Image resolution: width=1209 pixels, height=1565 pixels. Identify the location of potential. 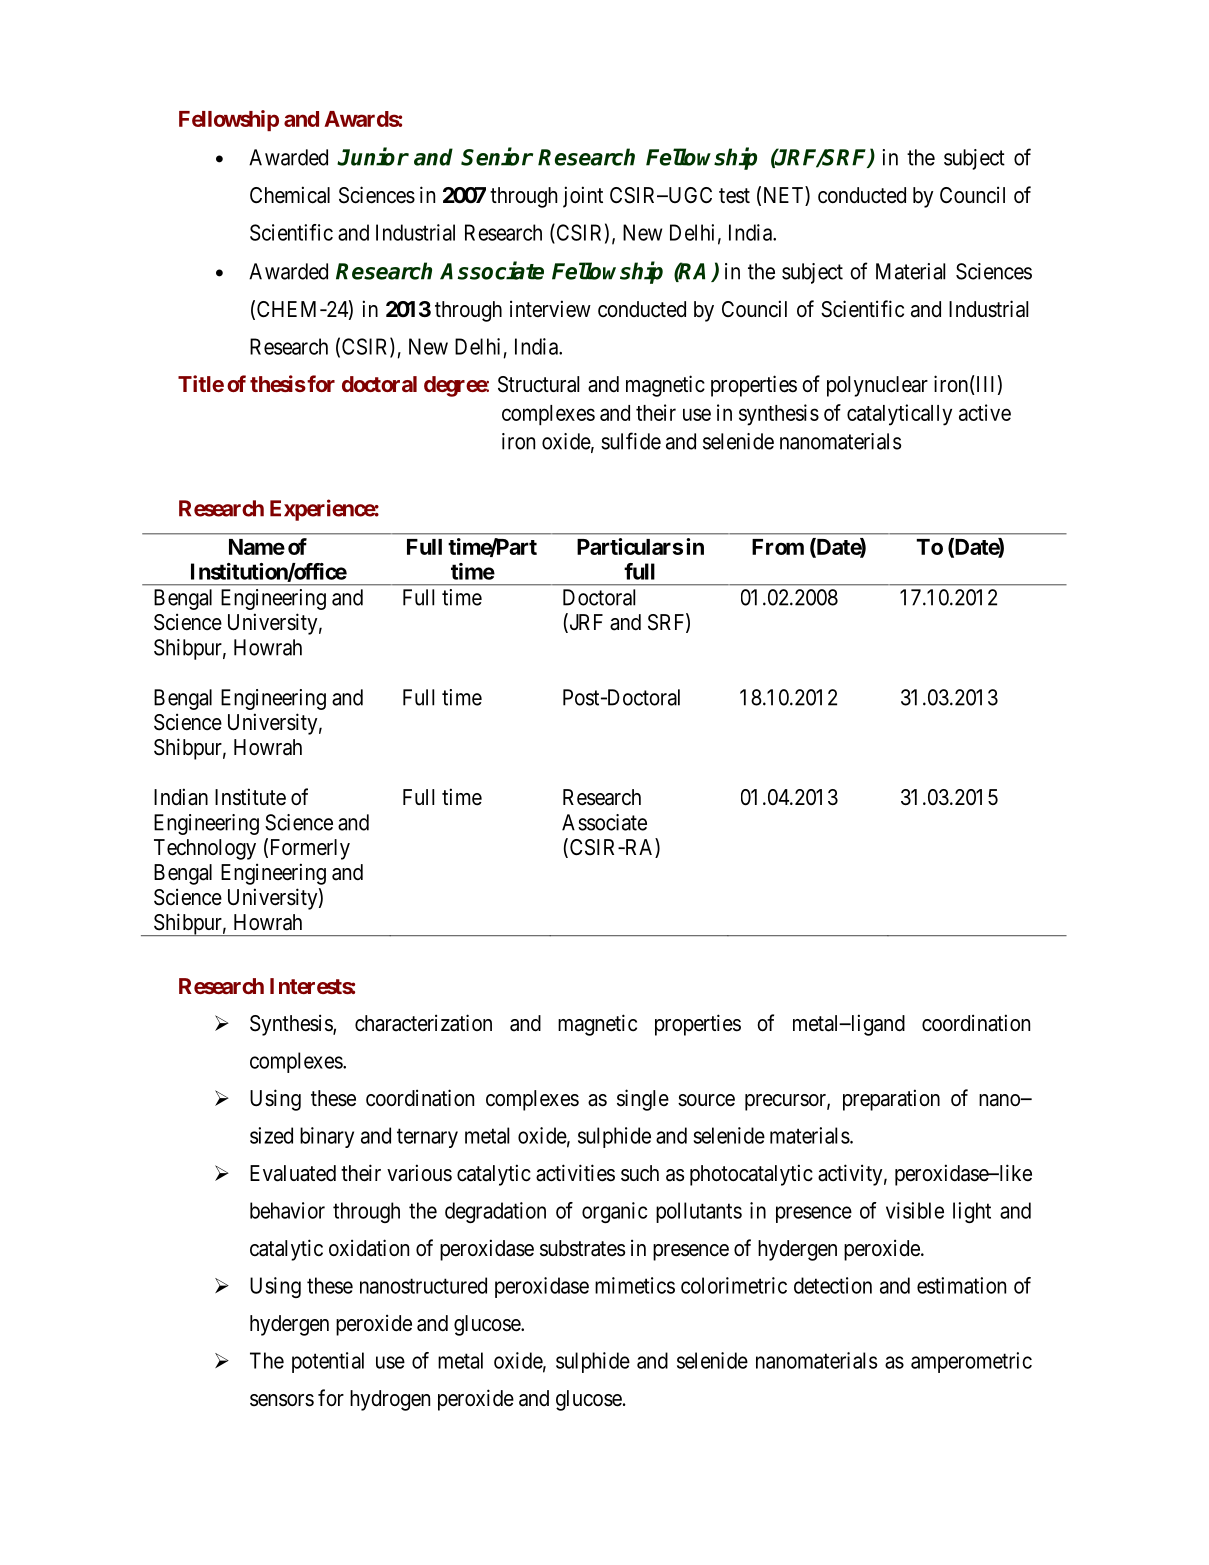
(328, 1362).
